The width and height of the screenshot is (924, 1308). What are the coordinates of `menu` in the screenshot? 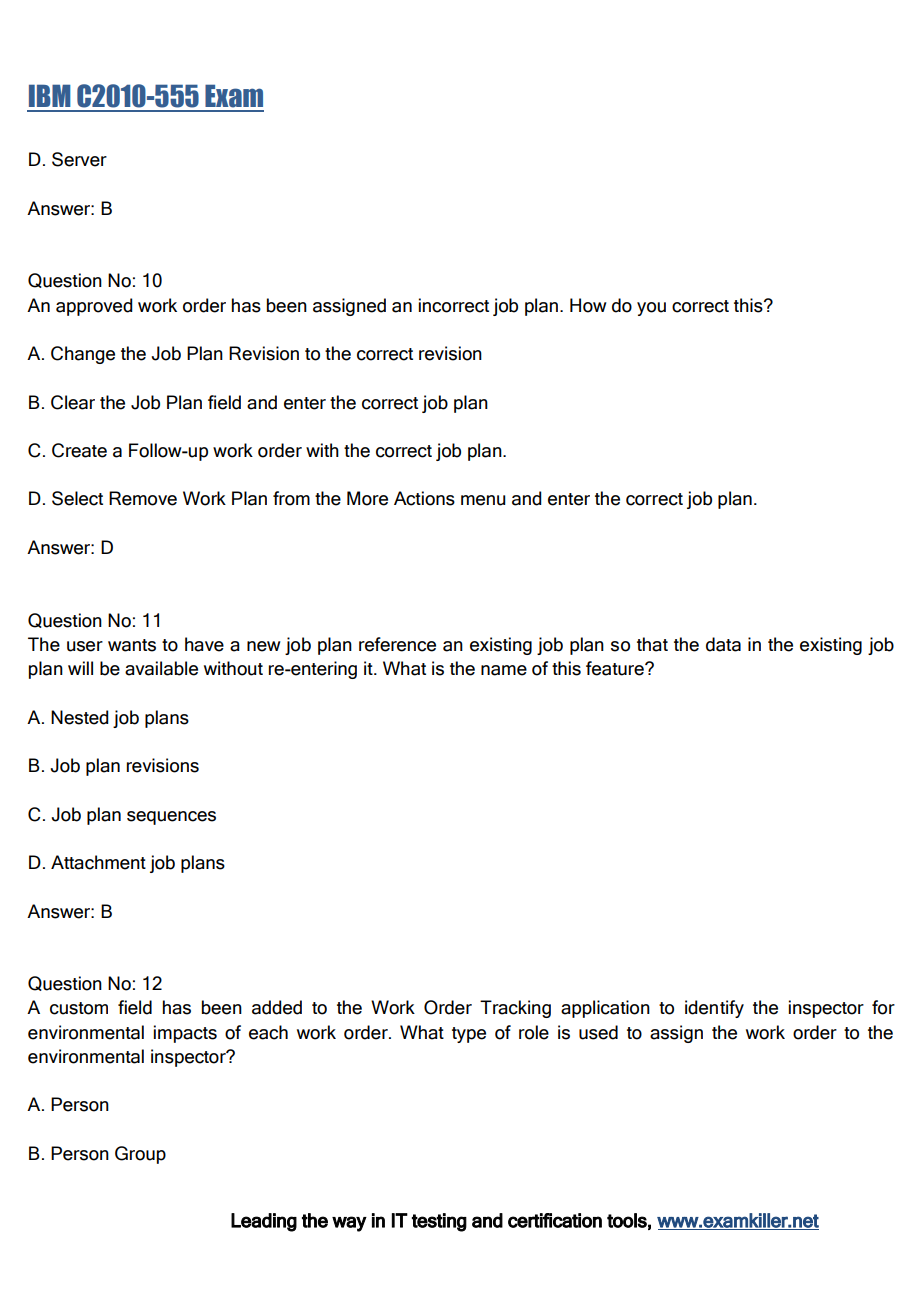 It's located at (483, 500).
